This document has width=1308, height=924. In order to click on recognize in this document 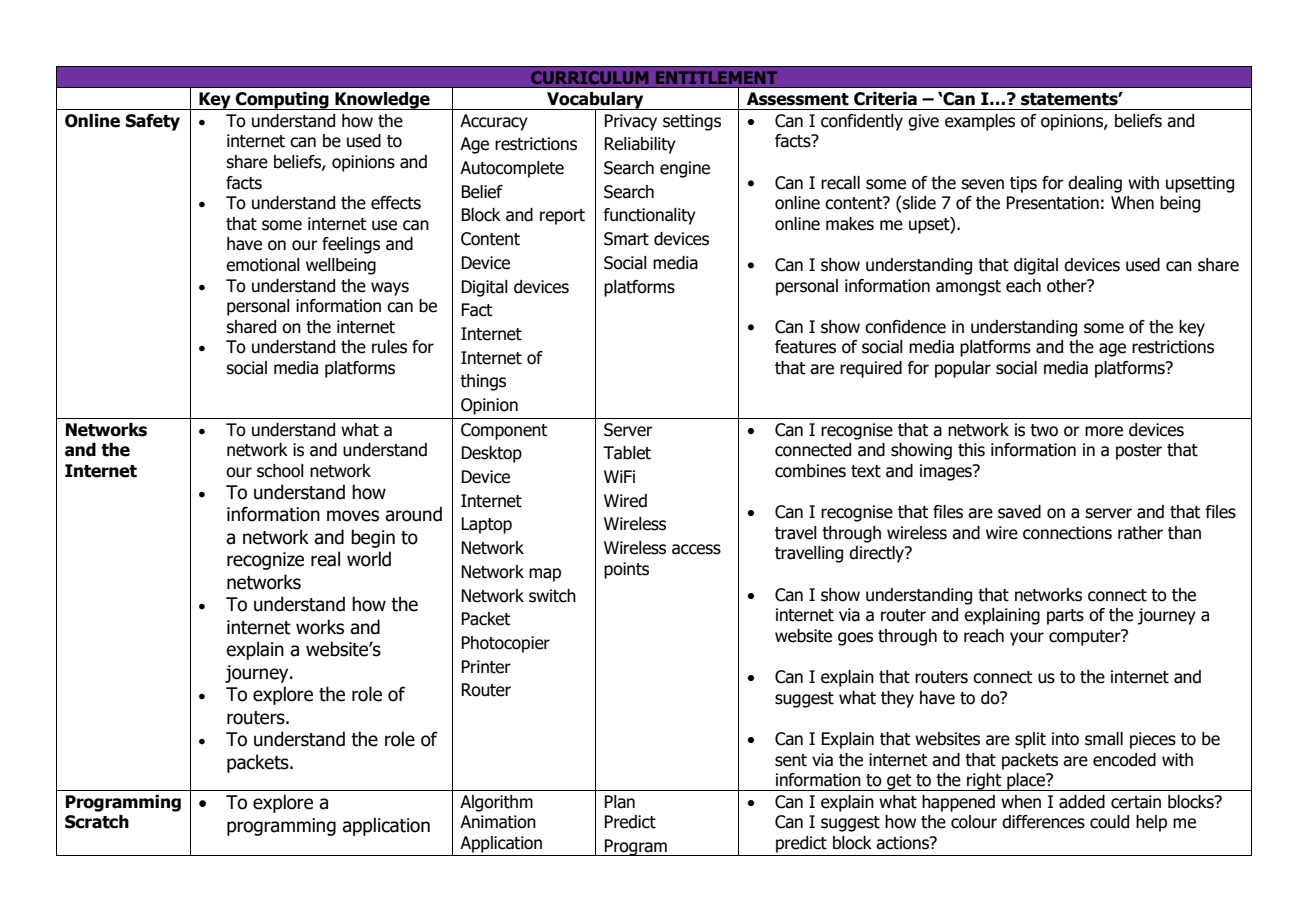, I will do `click(265, 561)`.
